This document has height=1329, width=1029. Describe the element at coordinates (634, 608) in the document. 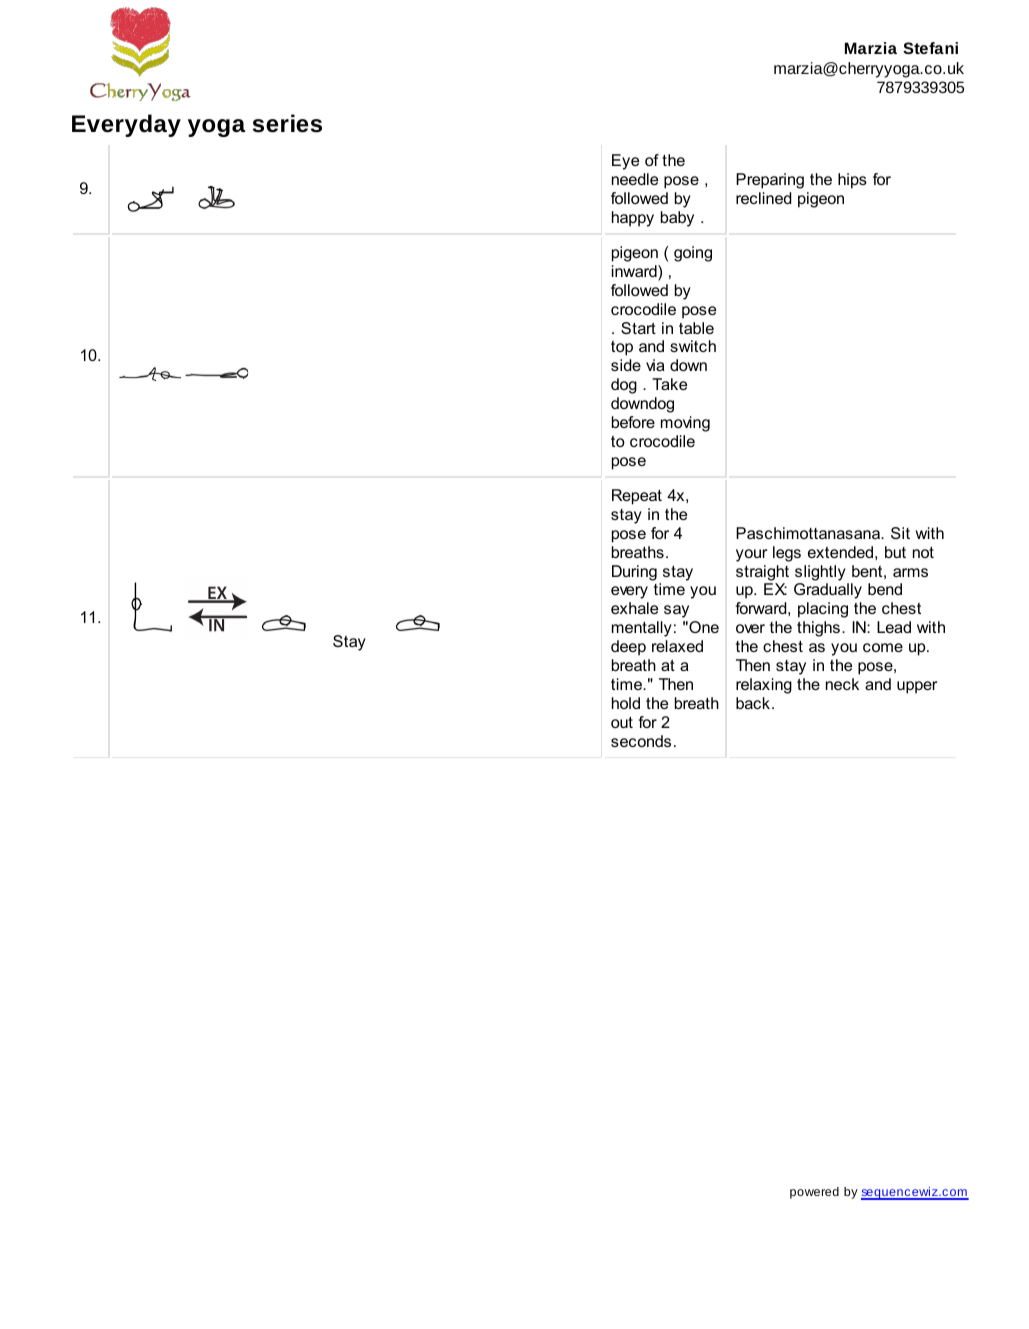

I see `exhale` at that location.
